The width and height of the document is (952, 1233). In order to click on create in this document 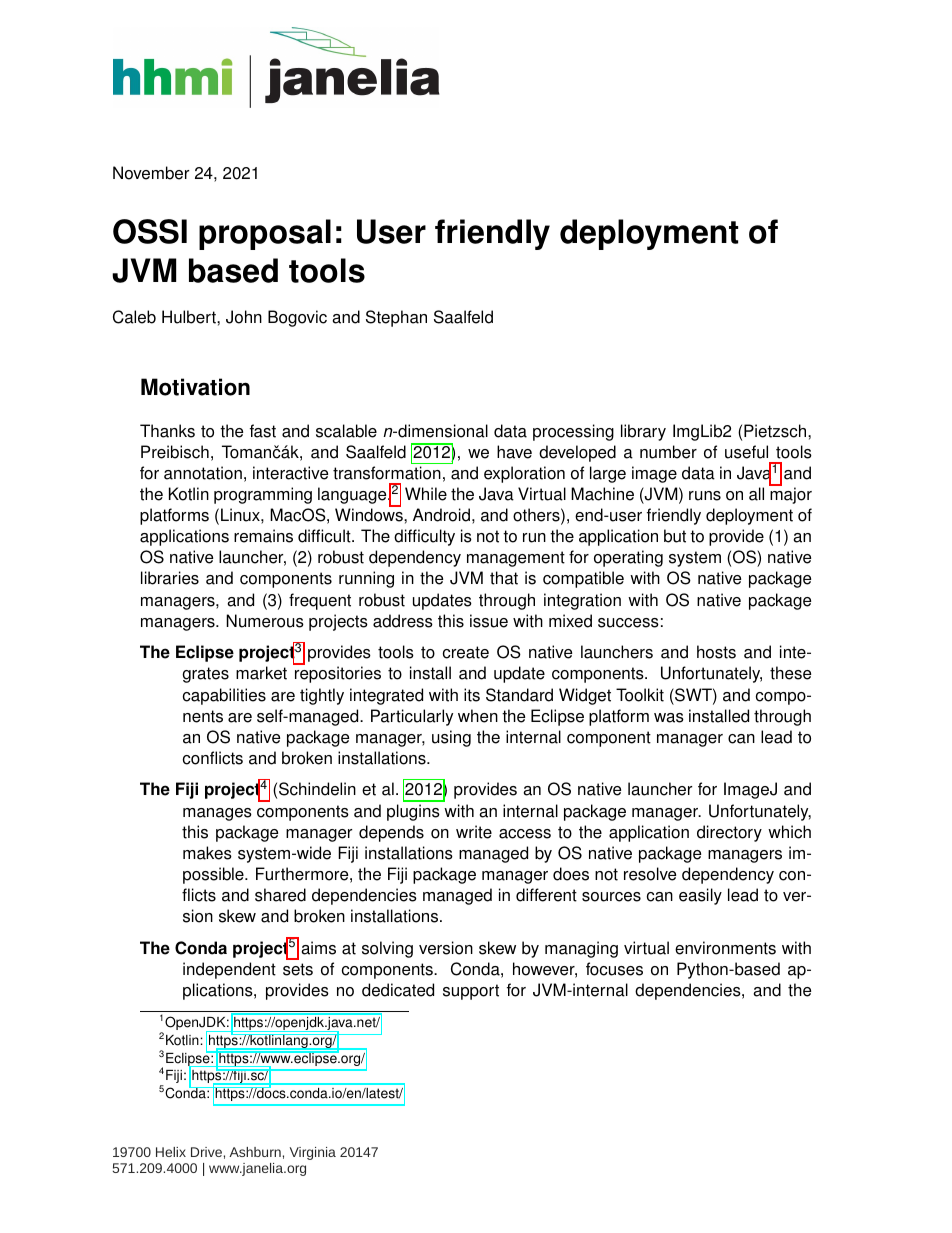, I will do `click(466, 652)`.
